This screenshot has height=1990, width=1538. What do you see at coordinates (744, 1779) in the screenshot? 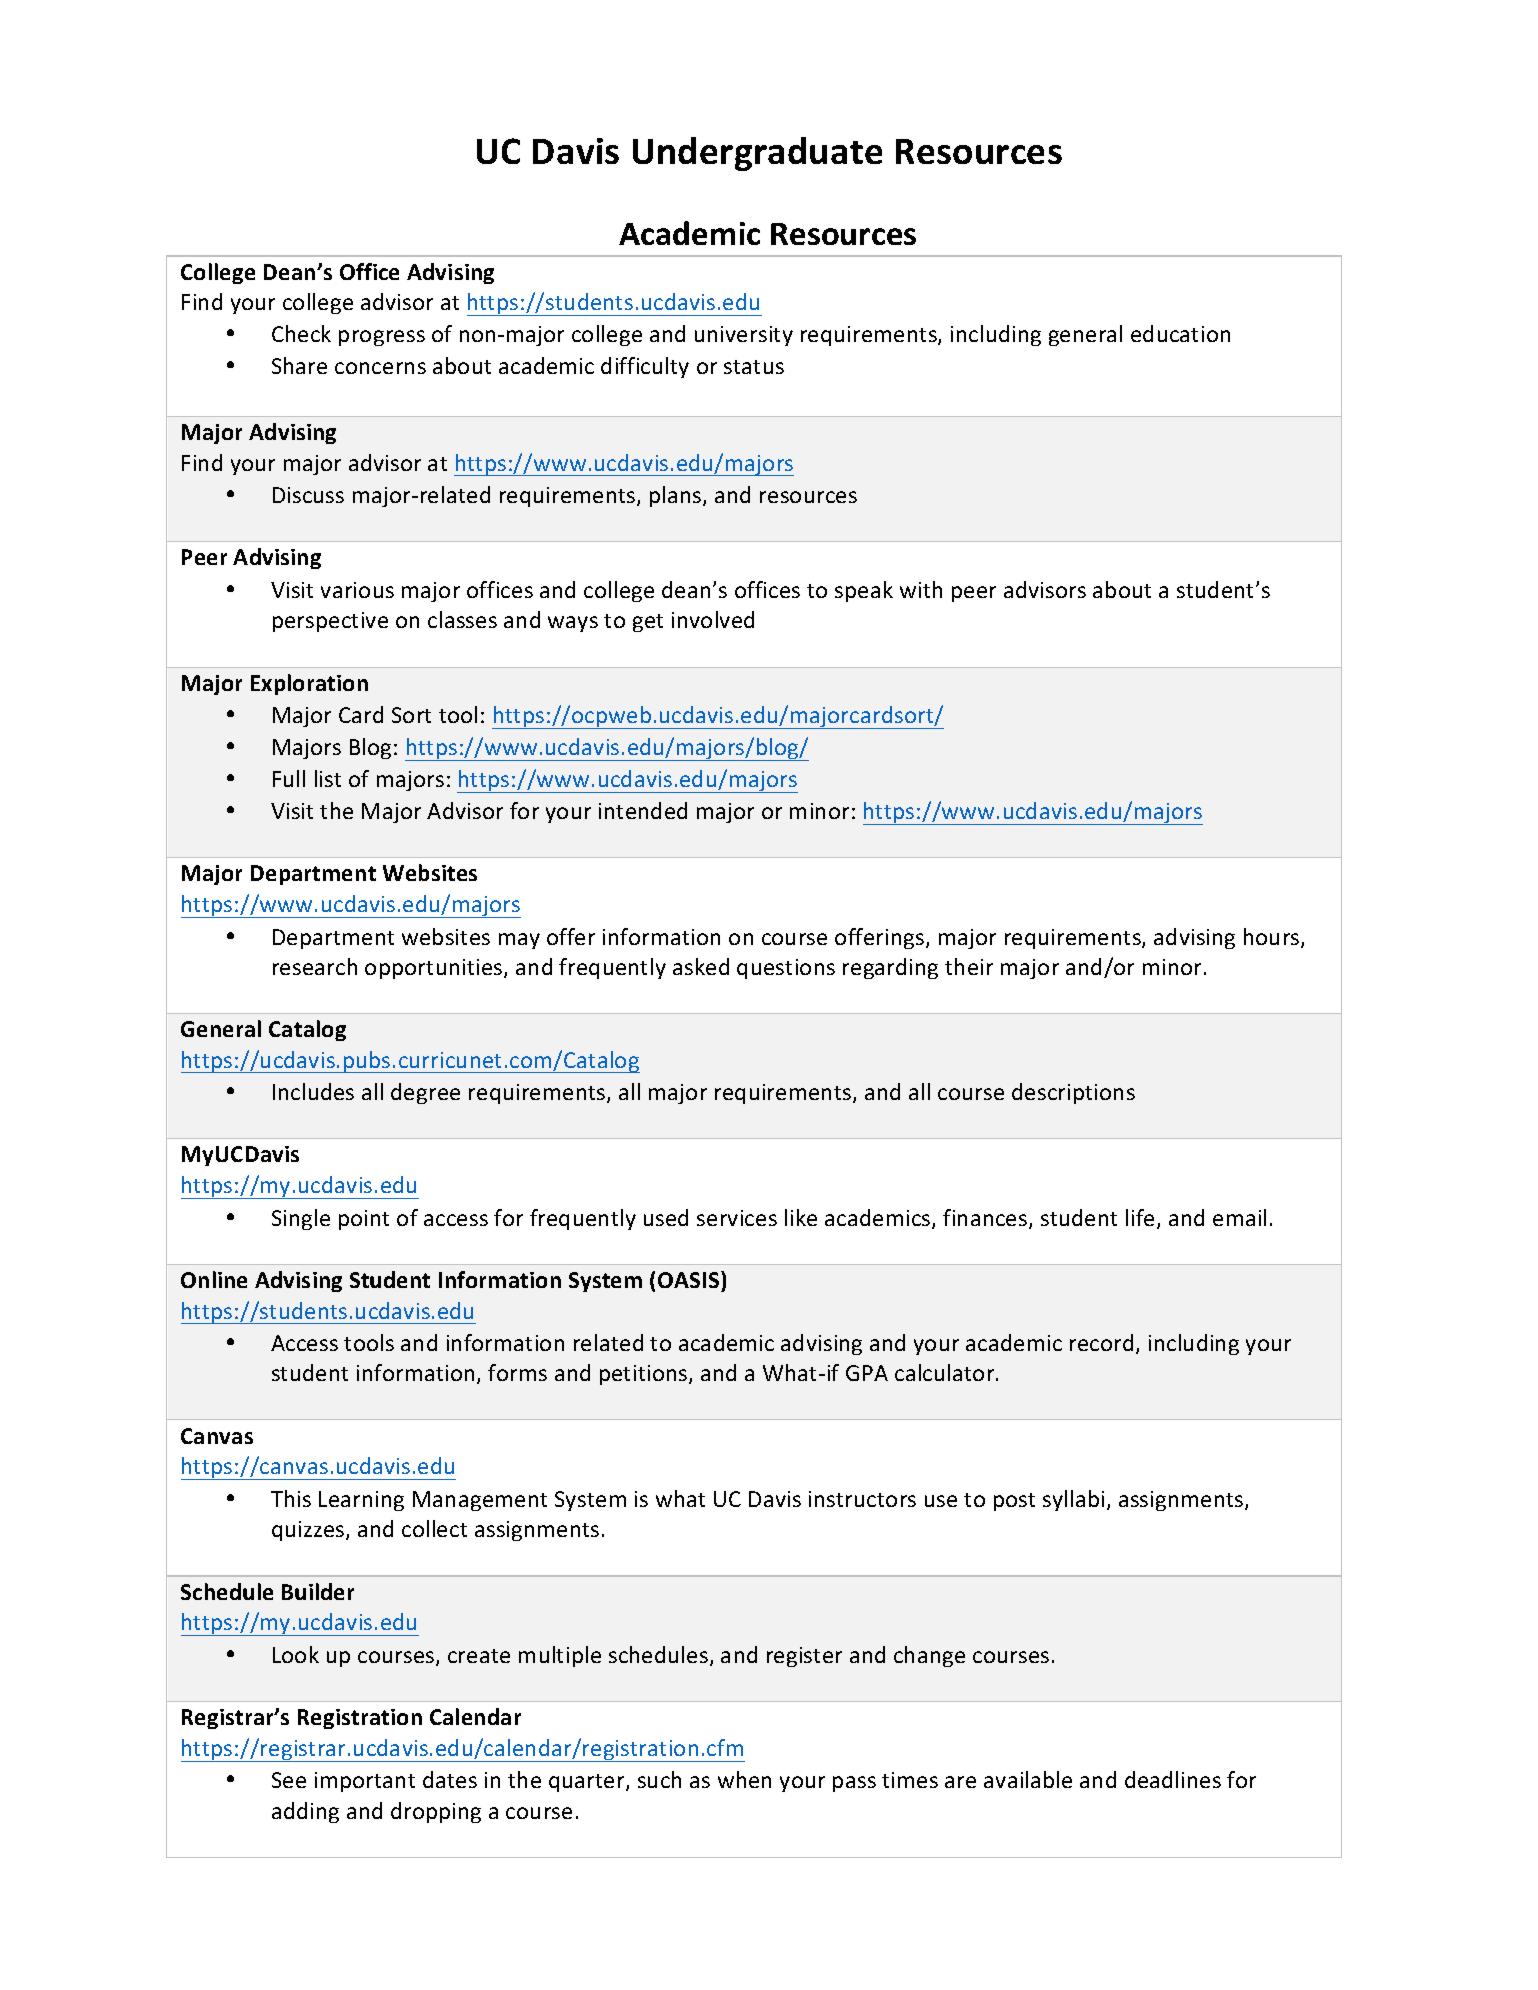
I see `when` at bounding box center [744, 1779].
